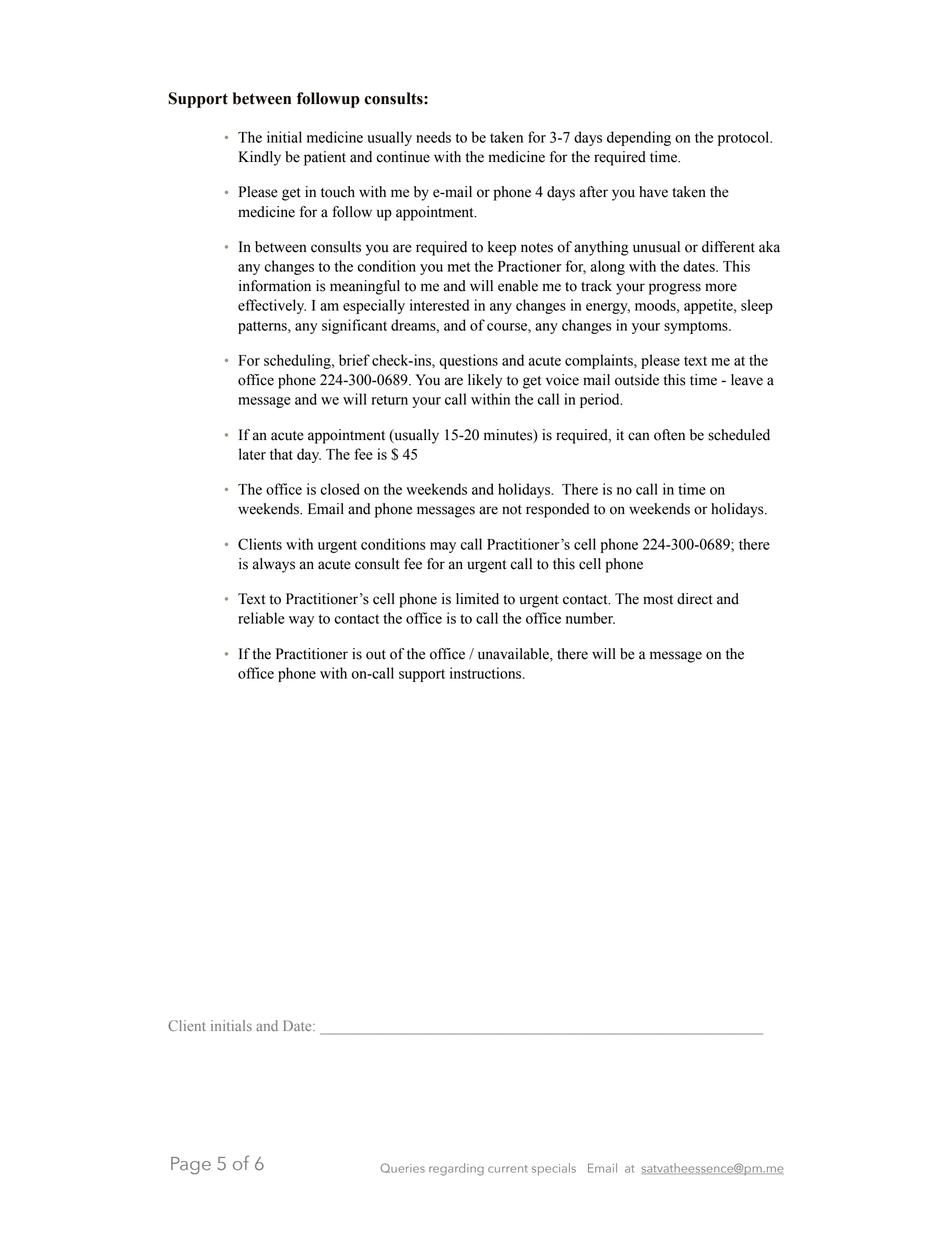 Image resolution: width=952 pixels, height=1233 pixels. Describe the element at coordinates (261, 618) in the screenshot. I see `reliable` at that location.
